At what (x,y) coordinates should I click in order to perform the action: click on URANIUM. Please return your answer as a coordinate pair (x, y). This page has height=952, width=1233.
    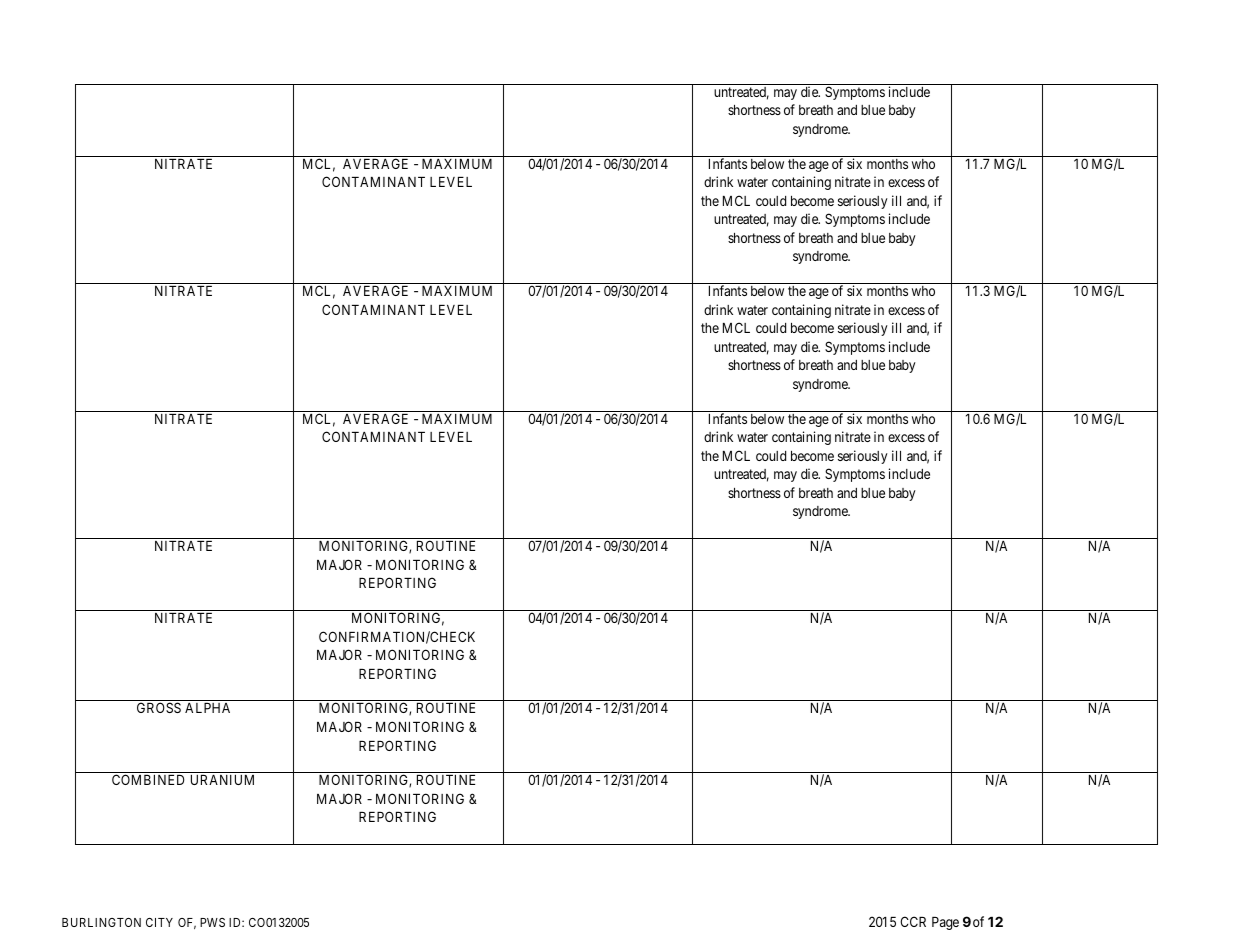
    Looking at the image, I should click on (222, 780).
